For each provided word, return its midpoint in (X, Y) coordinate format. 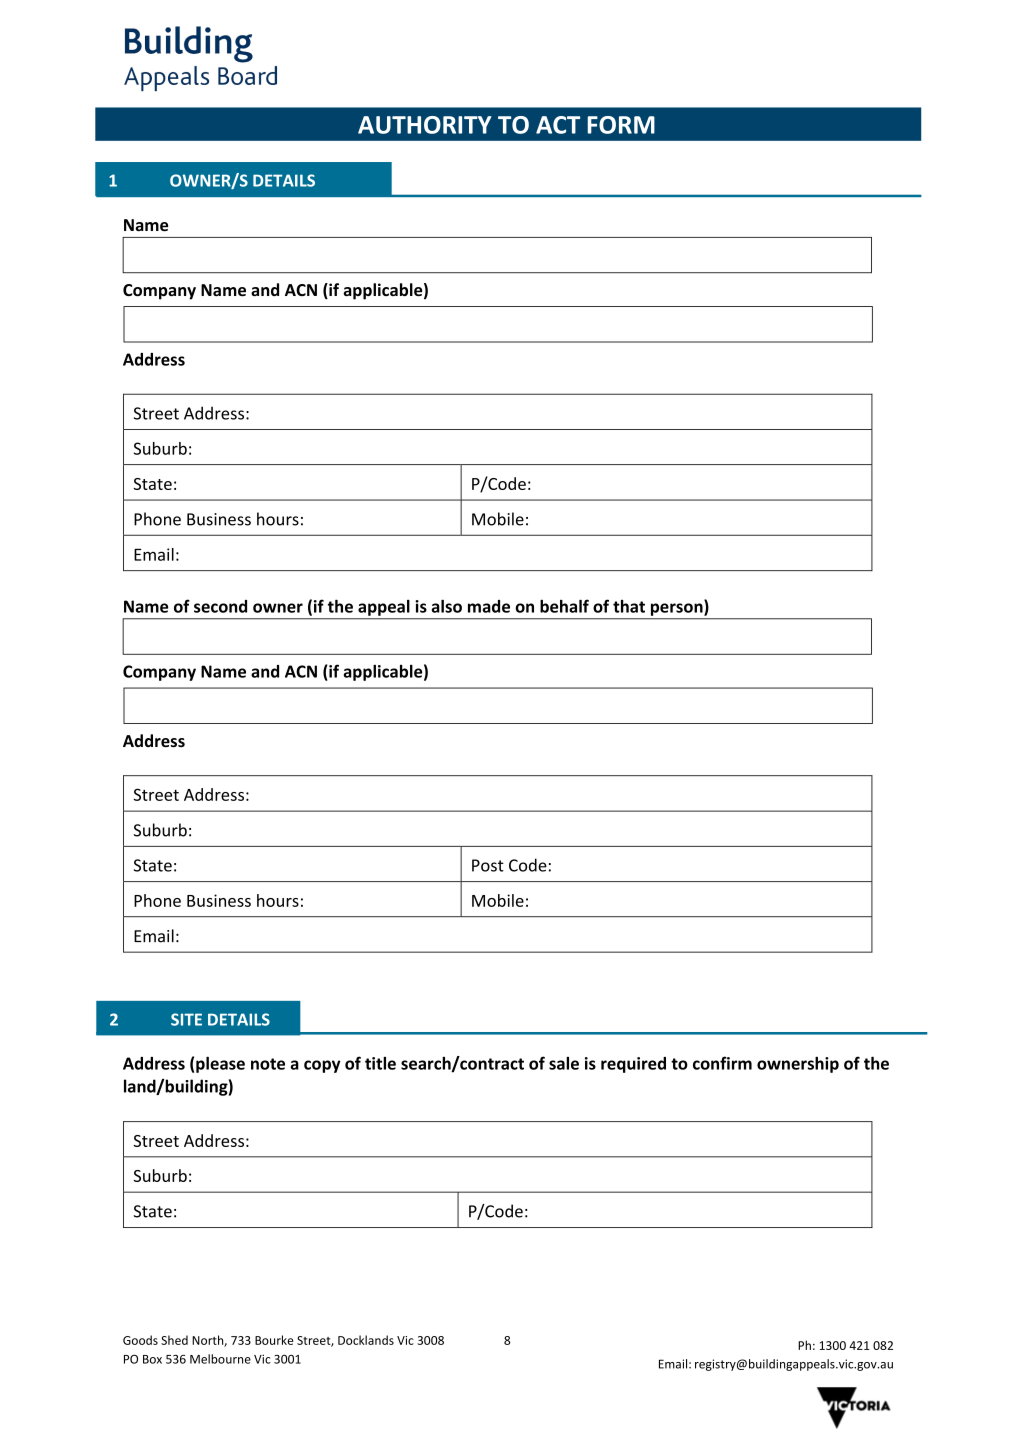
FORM (621, 125)
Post (488, 865)
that (629, 606)
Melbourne (220, 1359)
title (380, 1063)
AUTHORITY (425, 125)
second (220, 606)
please (220, 1064)
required (633, 1065)
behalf (564, 606)
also (447, 606)
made (489, 606)
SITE (186, 1019)
